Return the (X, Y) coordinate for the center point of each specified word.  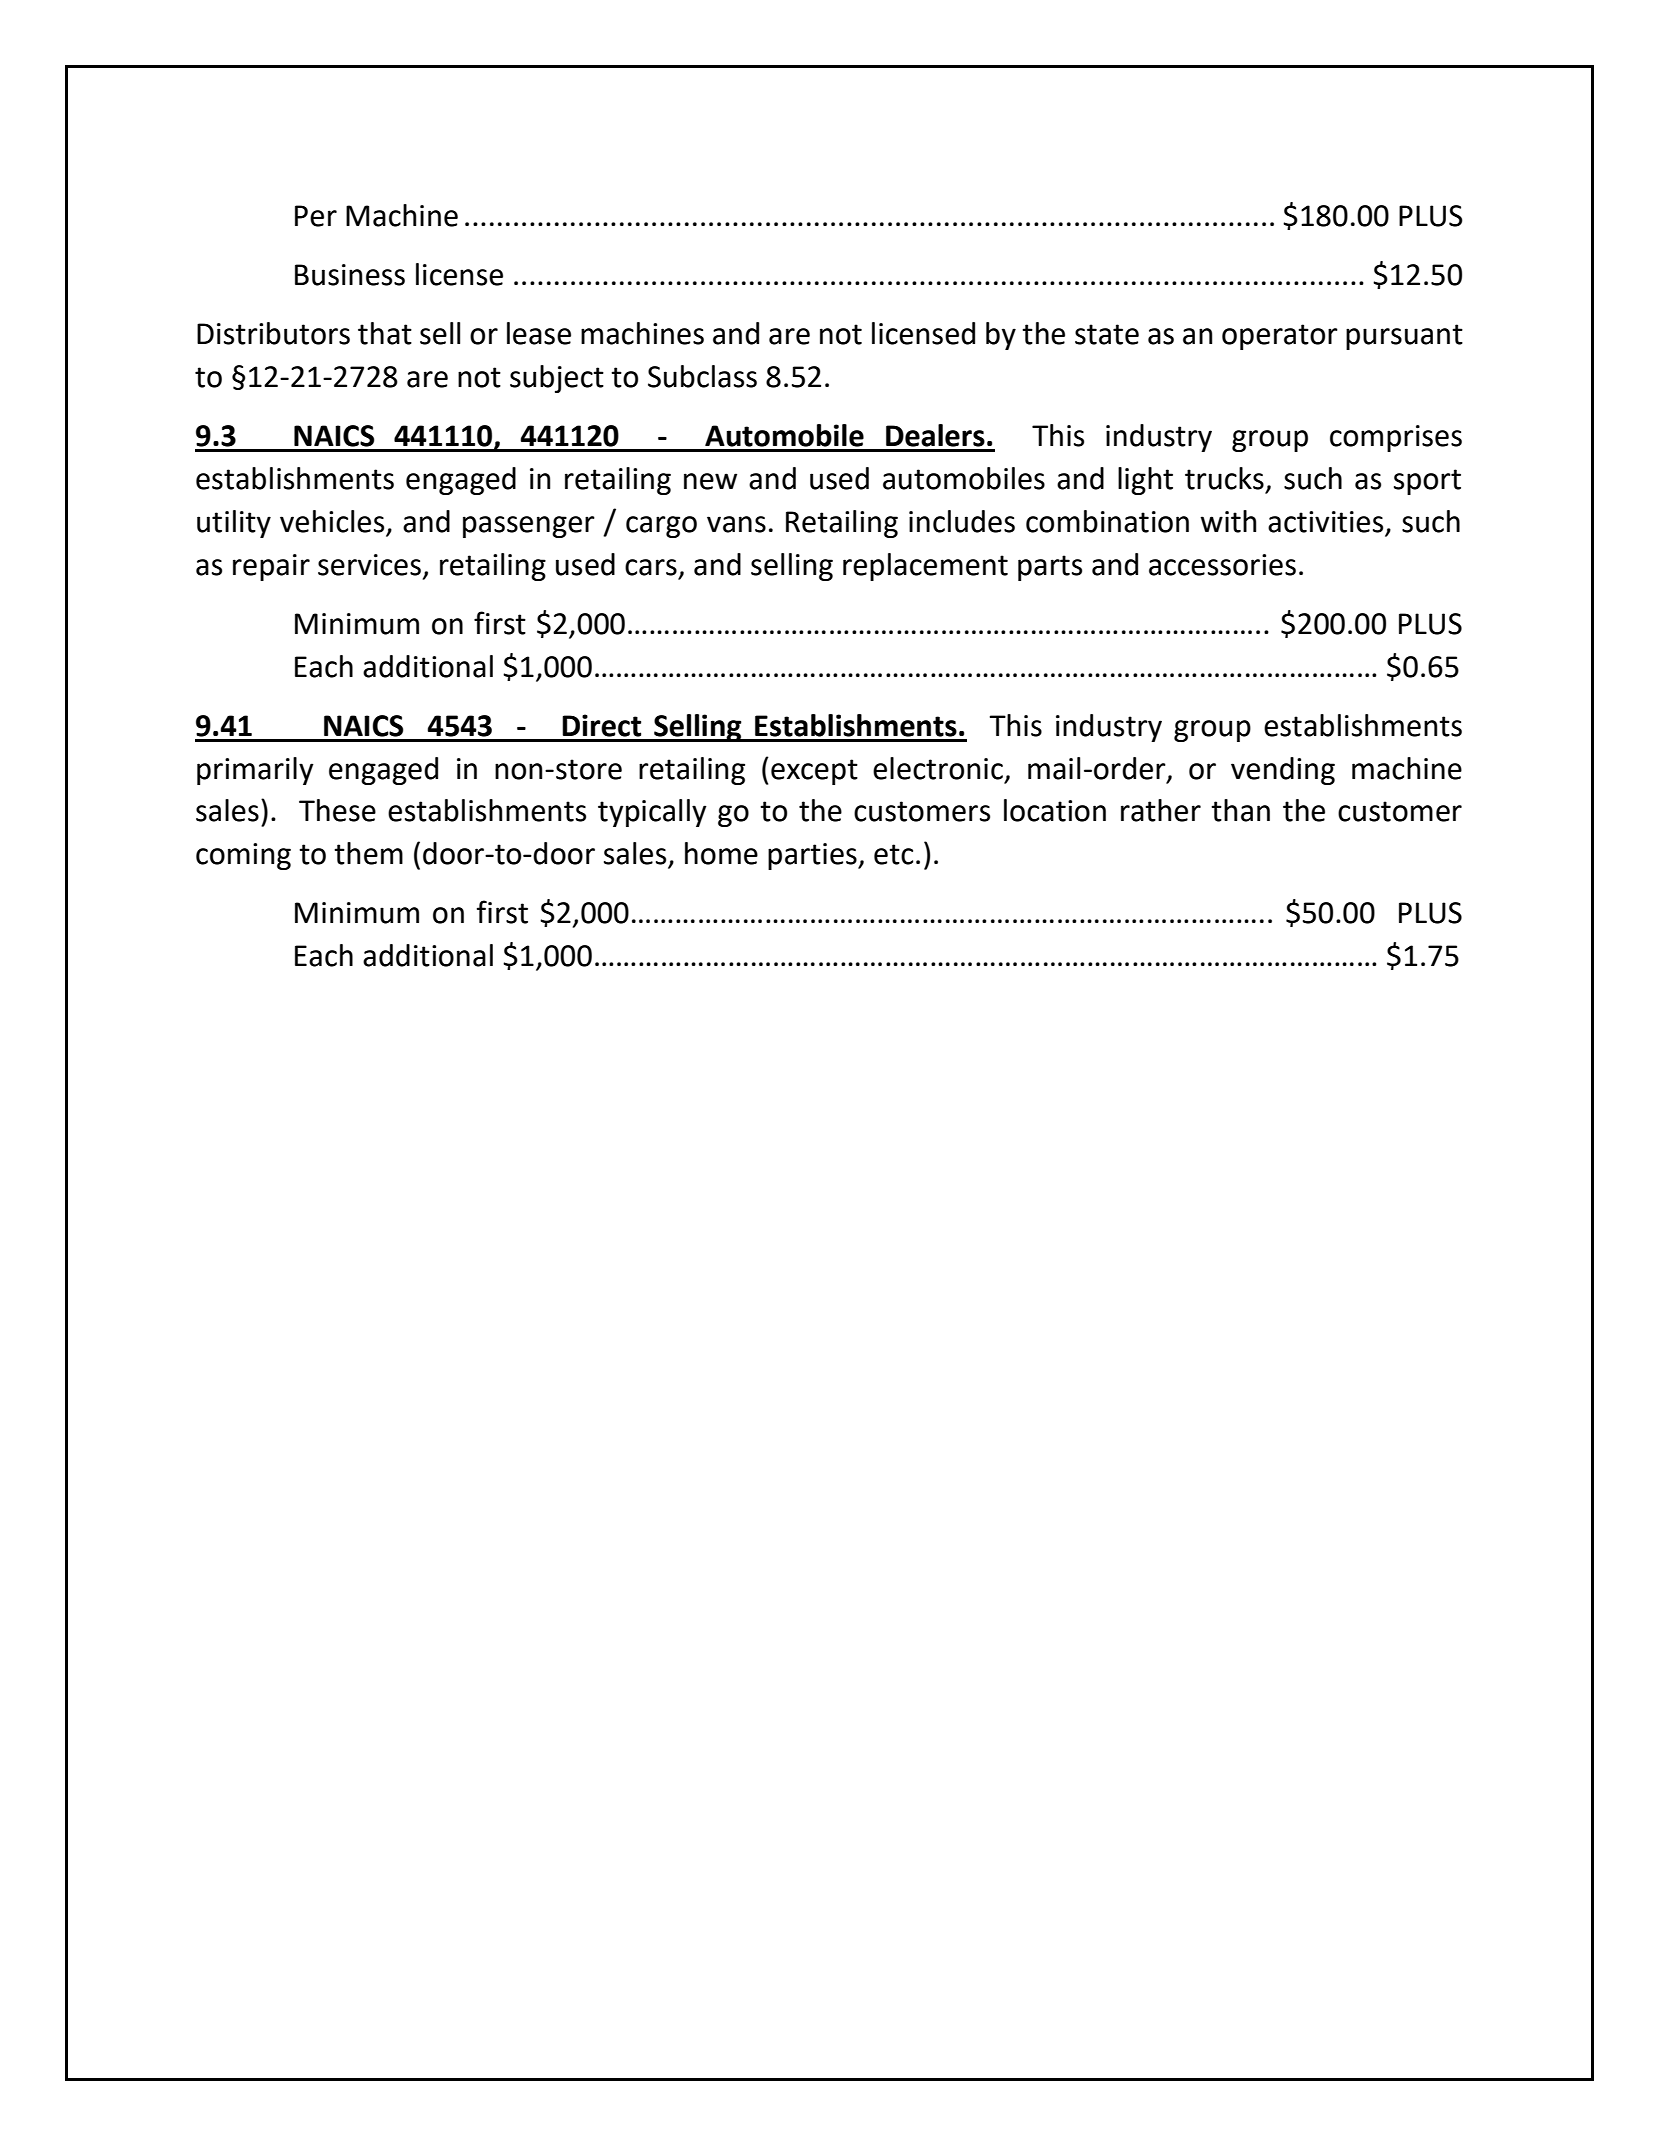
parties (813, 856)
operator (1280, 337)
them (368, 853)
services (369, 565)
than (1240, 810)
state (1107, 334)
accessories (1222, 565)
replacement (925, 567)
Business (350, 275)
